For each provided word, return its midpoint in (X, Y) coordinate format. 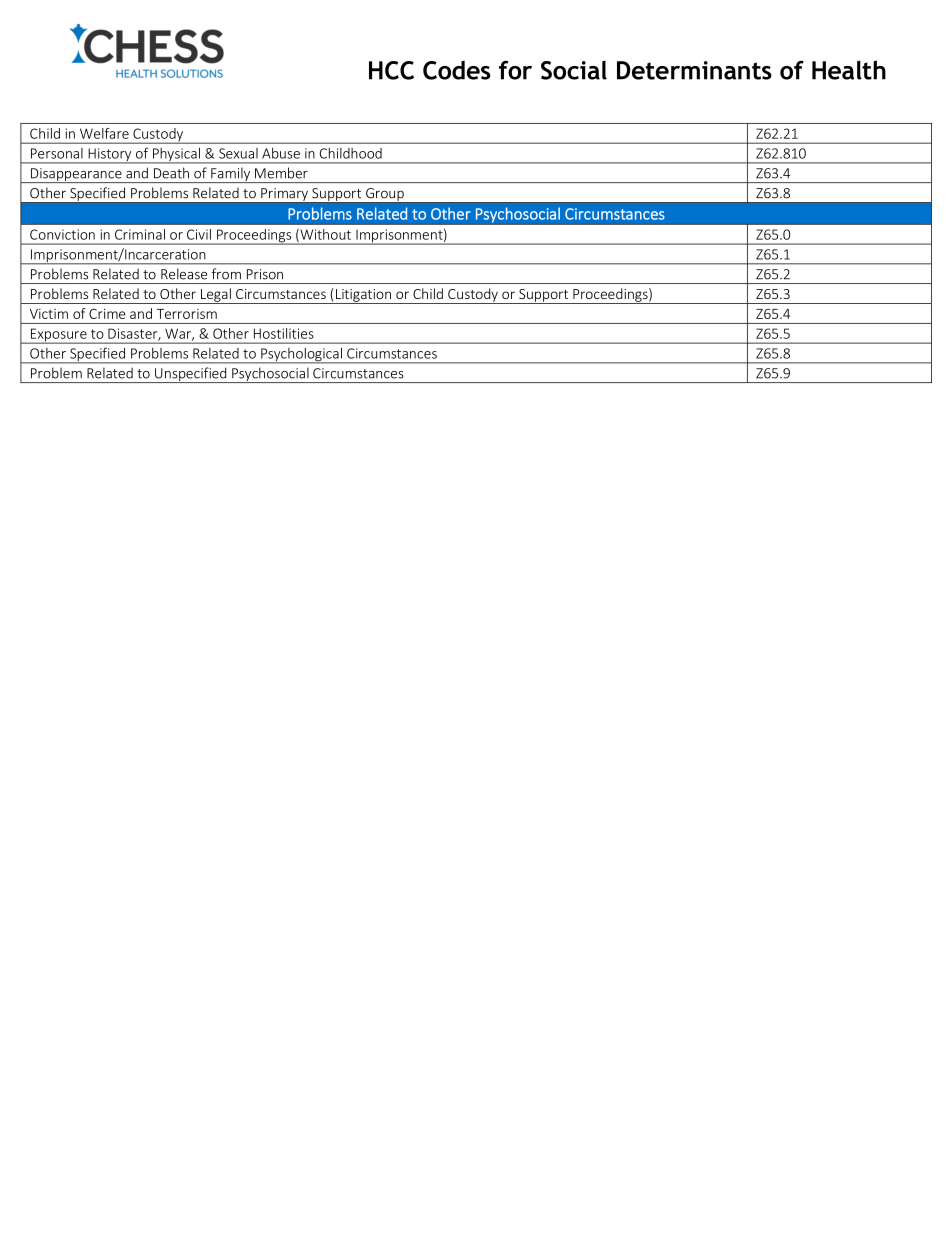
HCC (391, 70)
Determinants (694, 70)
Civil (199, 234)
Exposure (58, 336)
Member (281, 173)
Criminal (140, 234)
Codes (457, 70)
